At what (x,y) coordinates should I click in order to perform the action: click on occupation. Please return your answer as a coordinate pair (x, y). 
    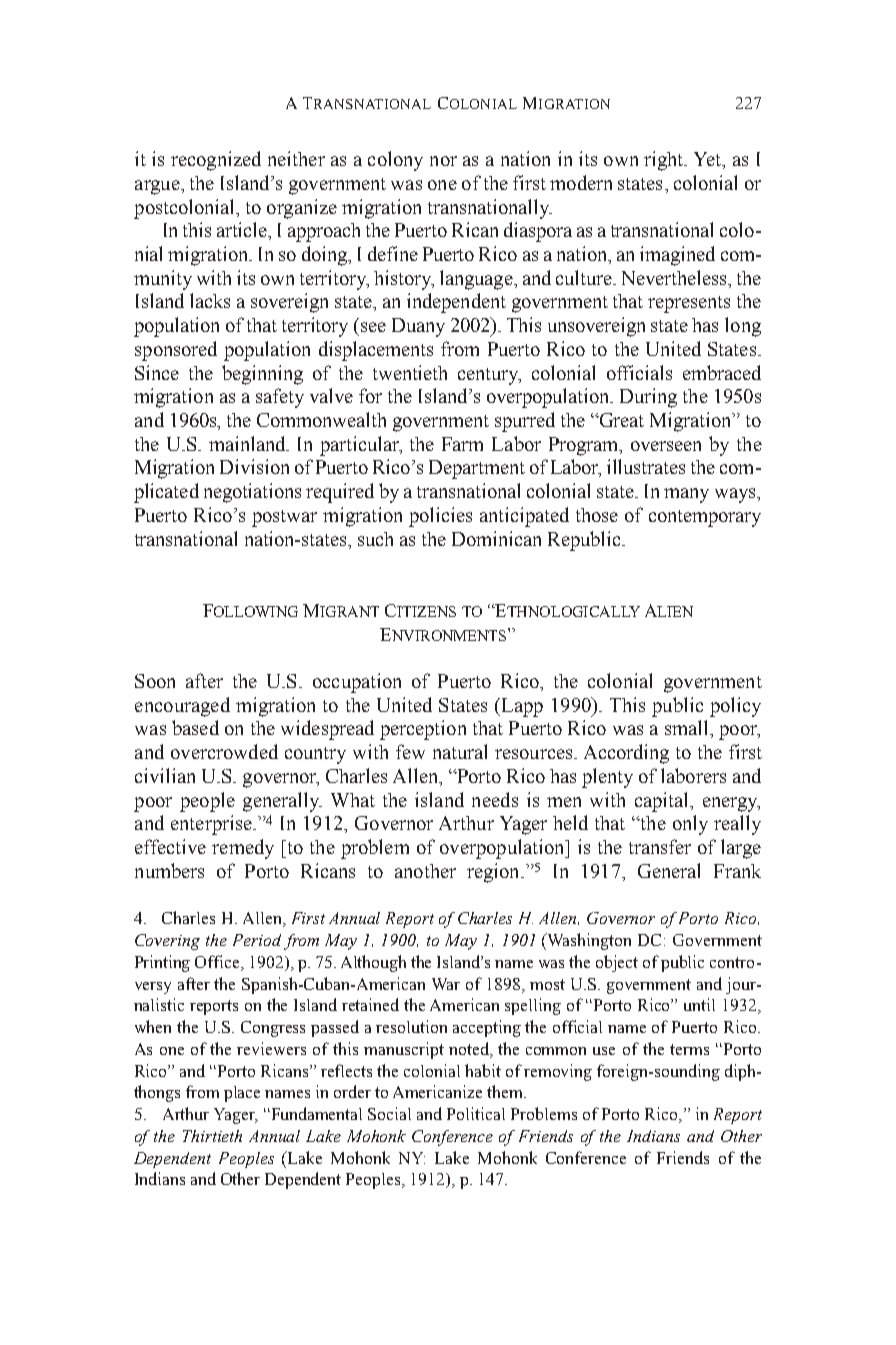
    Looking at the image, I should click on (357, 683).
